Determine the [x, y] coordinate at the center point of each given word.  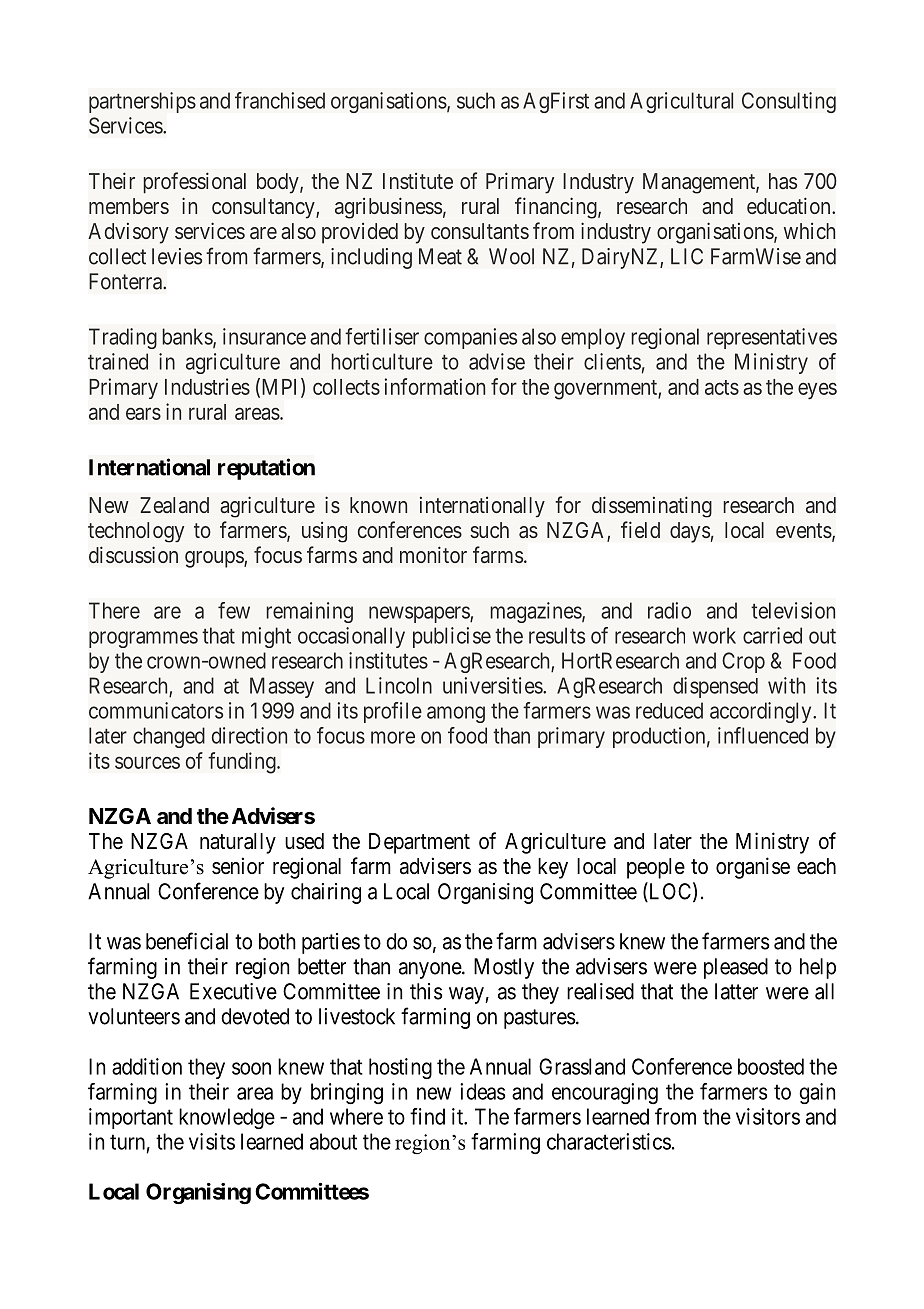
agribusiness [388, 208]
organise [753, 868]
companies [470, 338]
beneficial [187, 941]
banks [188, 337]
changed [169, 737]
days [690, 532]
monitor [433, 554]
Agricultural [681, 102]
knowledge [227, 1118]
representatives [772, 338]
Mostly [504, 968]
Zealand [174, 505]
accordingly [762, 712]
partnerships [142, 102]
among [456, 714]
